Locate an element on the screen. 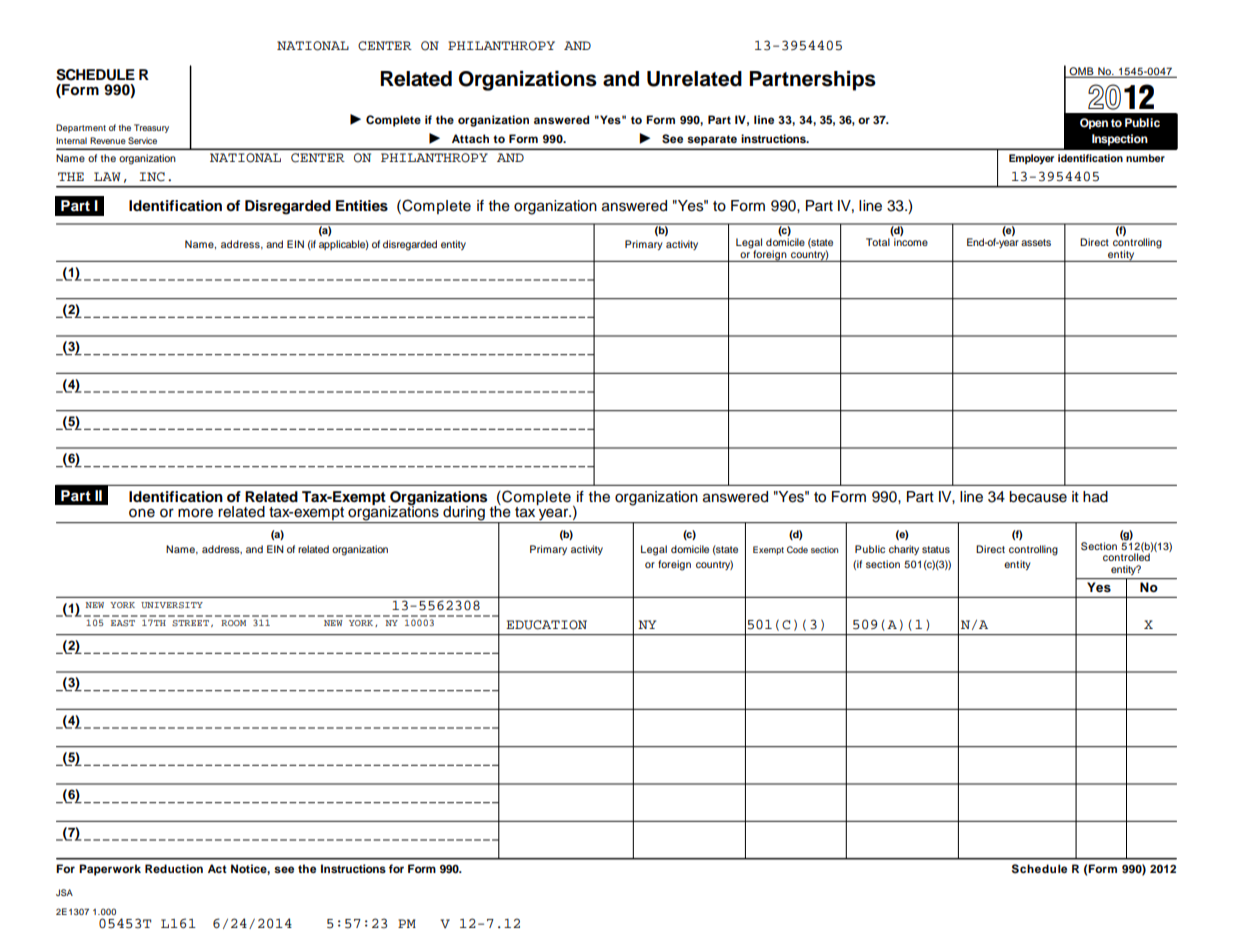  Paperwork is located at coordinates (110, 870).
